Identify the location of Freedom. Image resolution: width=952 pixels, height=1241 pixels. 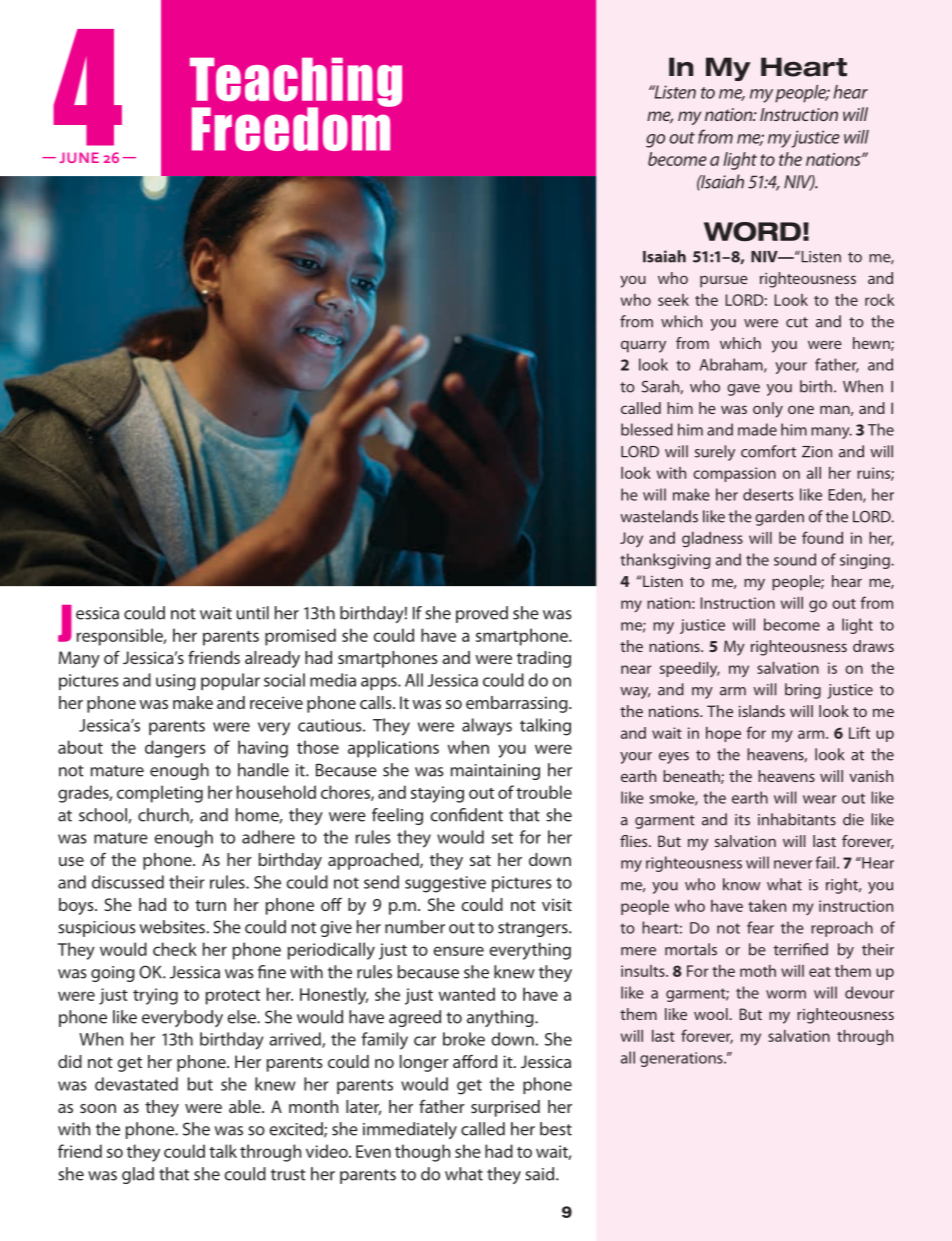
(292, 128).
